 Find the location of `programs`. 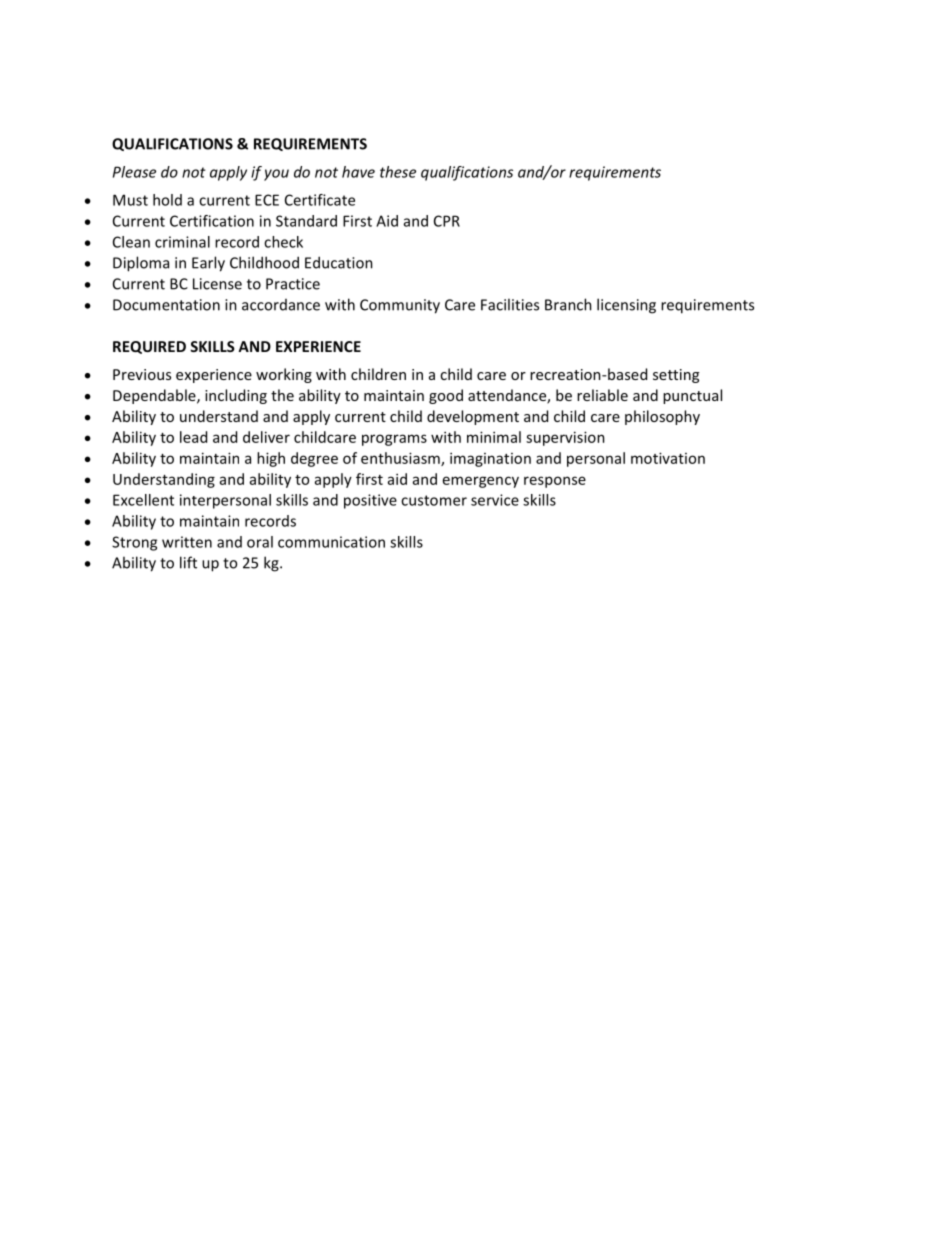

programs is located at coordinates (394, 440).
